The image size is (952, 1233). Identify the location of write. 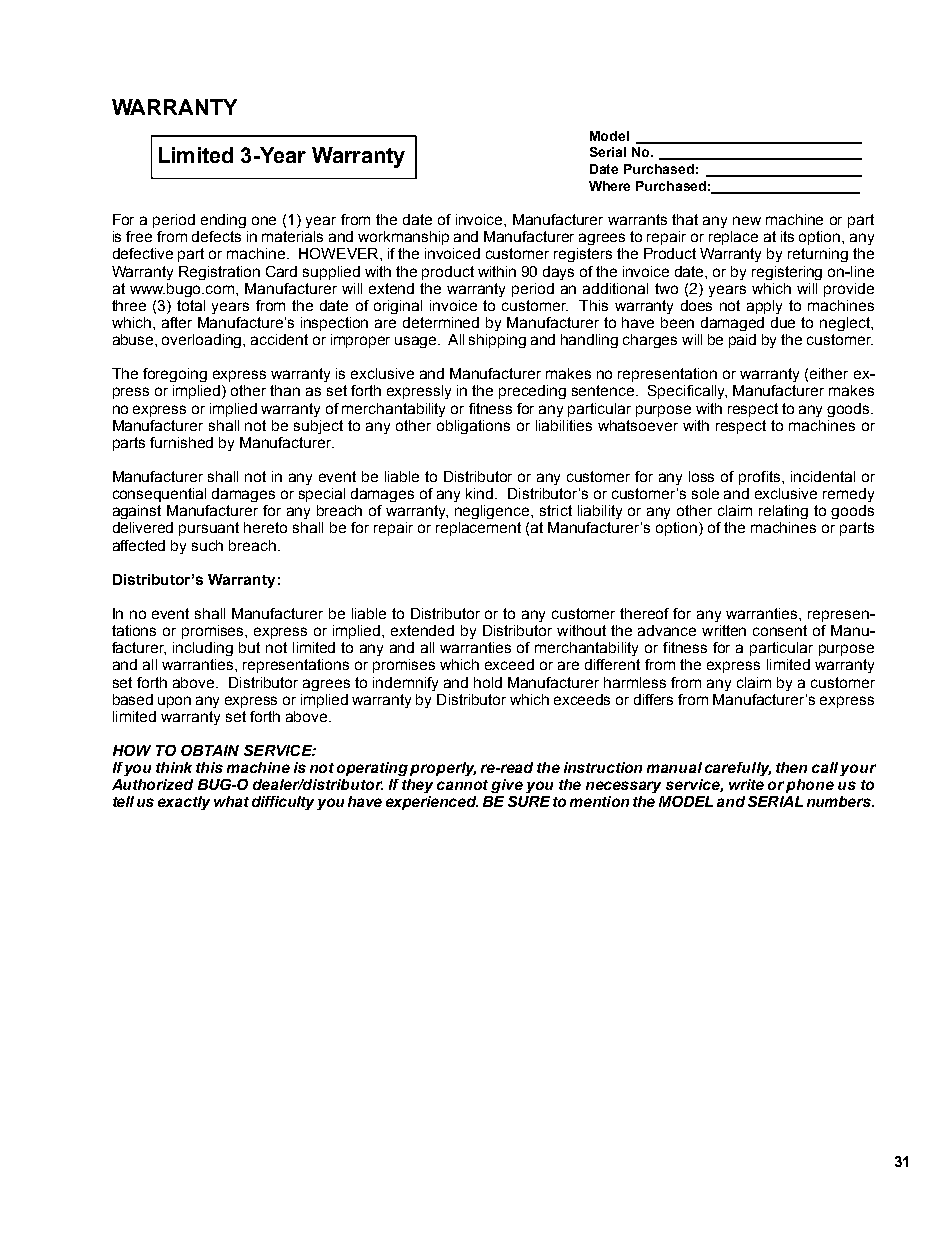
(746, 784).
